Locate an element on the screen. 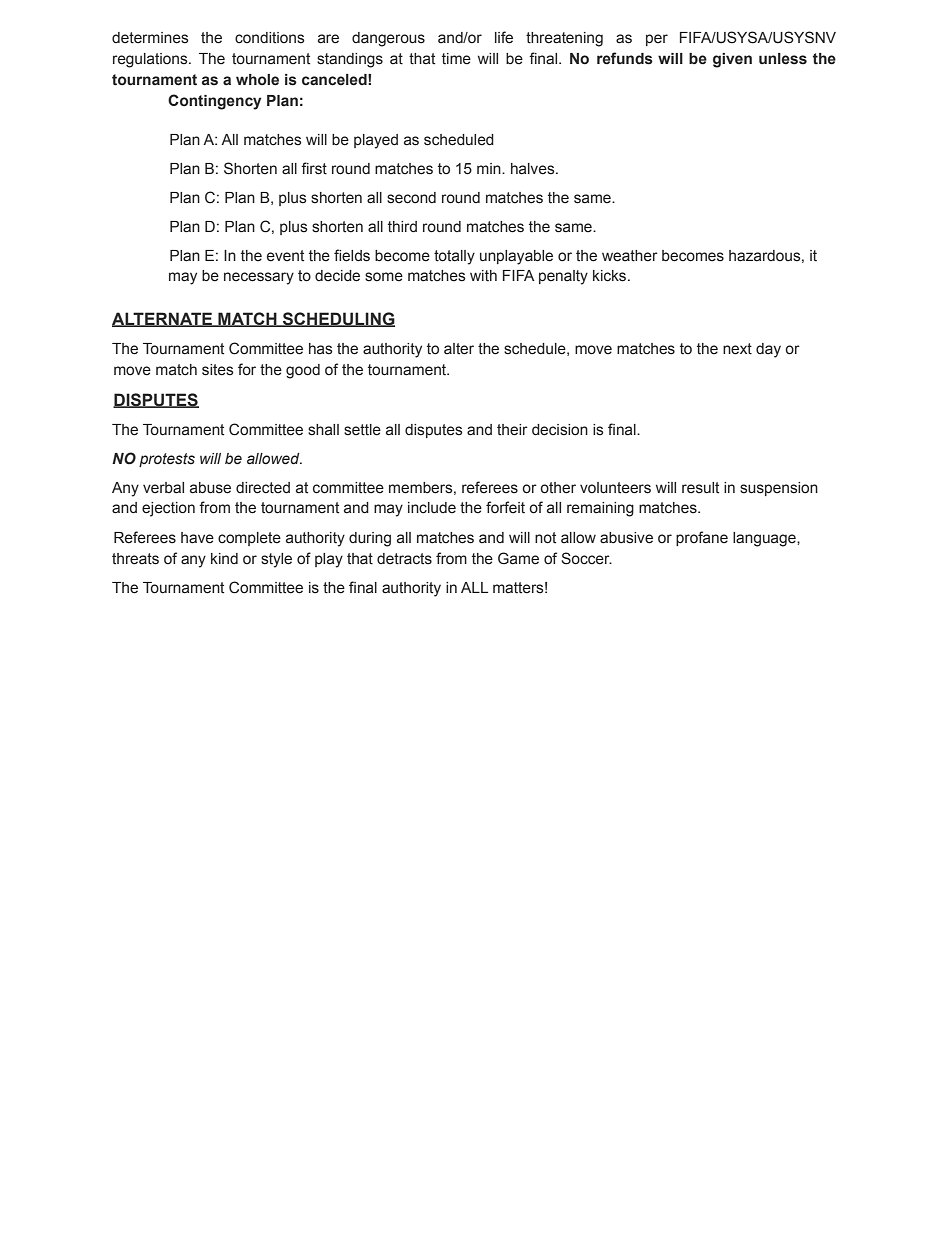 The width and height of the screenshot is (952, 1233). with is located at coordinates (483, 276).
